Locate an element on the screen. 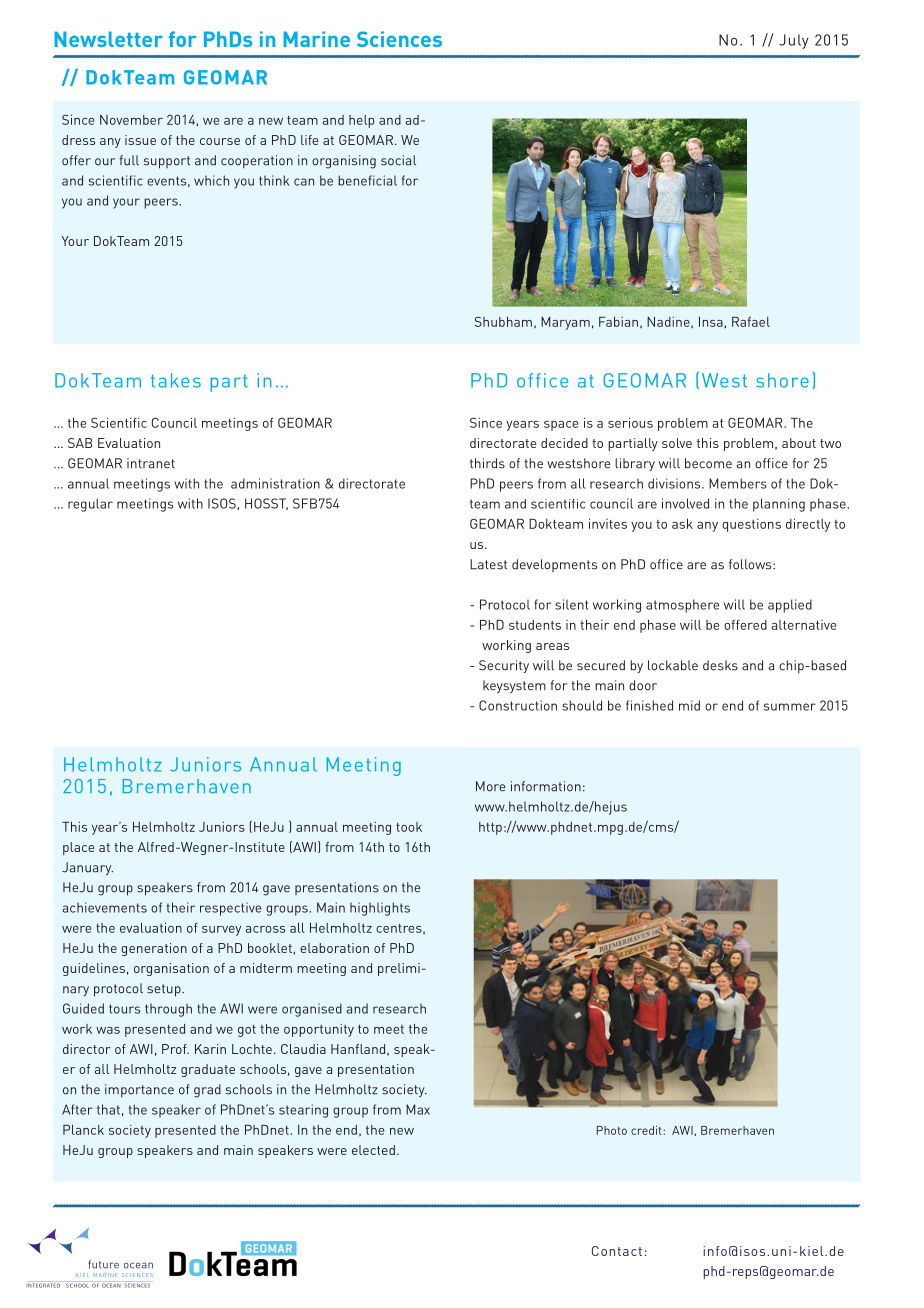 This screenshot has width=924, height=1308. January is located at coordinates (87, 868).
